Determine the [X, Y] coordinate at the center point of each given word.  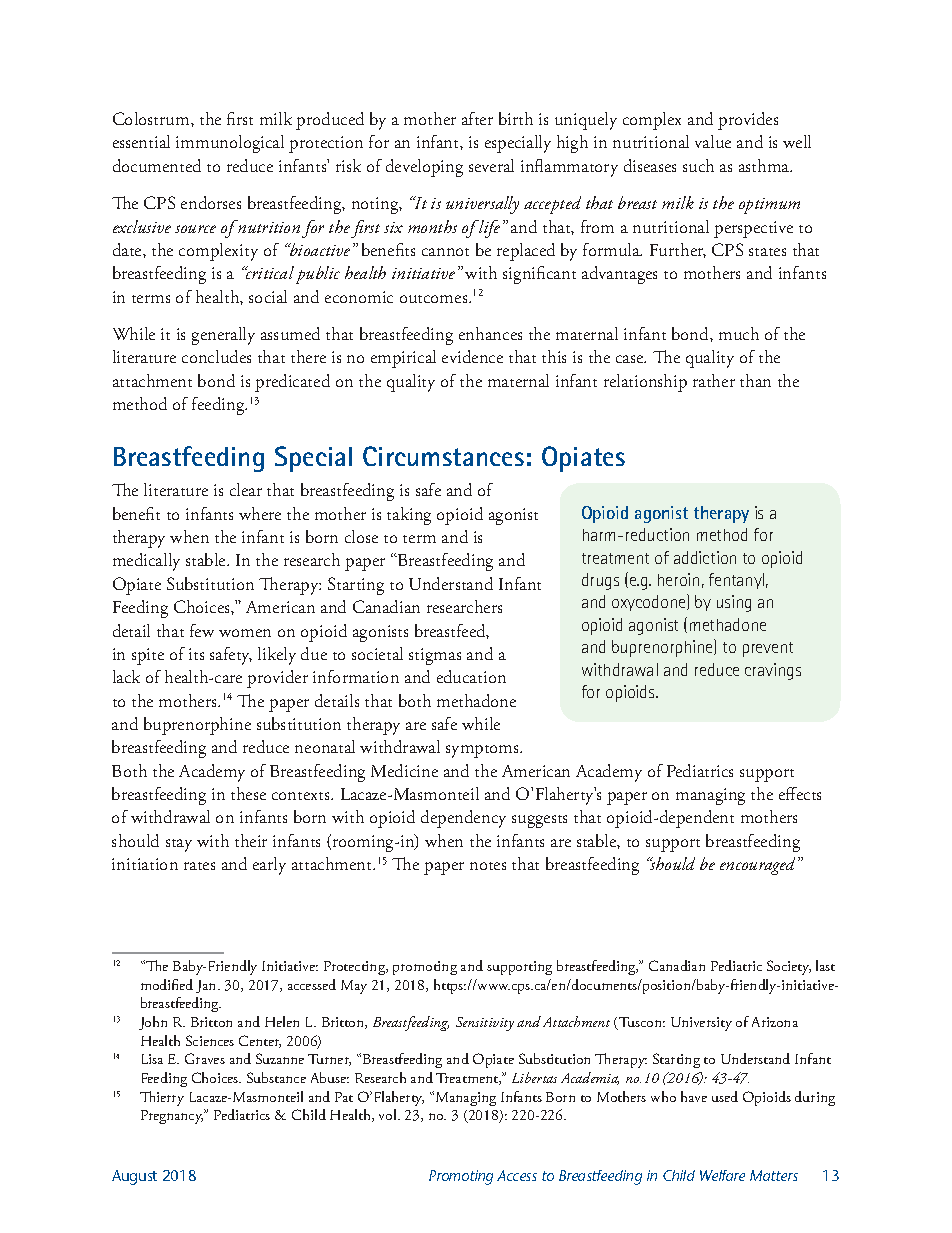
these [248, 793]
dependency [463, 819]
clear [246, 489]
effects [800, 793]
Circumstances [443, 456]
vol [389, 1114]
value [713, 141]
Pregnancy [173, 1116]
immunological [230, 144]
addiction [705, 557]
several [491, 165]
